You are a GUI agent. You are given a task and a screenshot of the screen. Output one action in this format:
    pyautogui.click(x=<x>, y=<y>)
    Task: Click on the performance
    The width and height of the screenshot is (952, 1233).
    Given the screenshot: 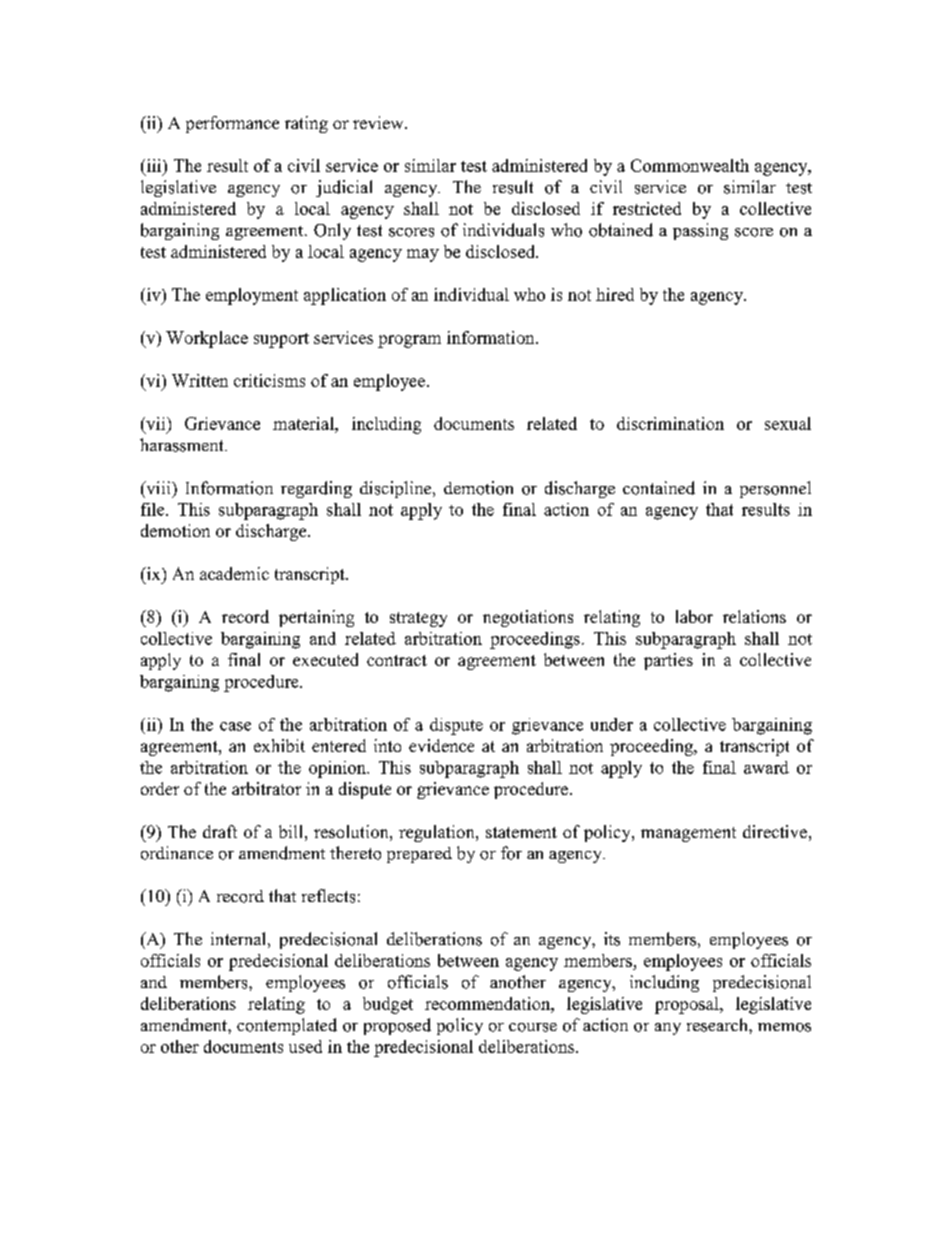 What is the action you would take?
    pyautogui.click(x=232, y=124)
